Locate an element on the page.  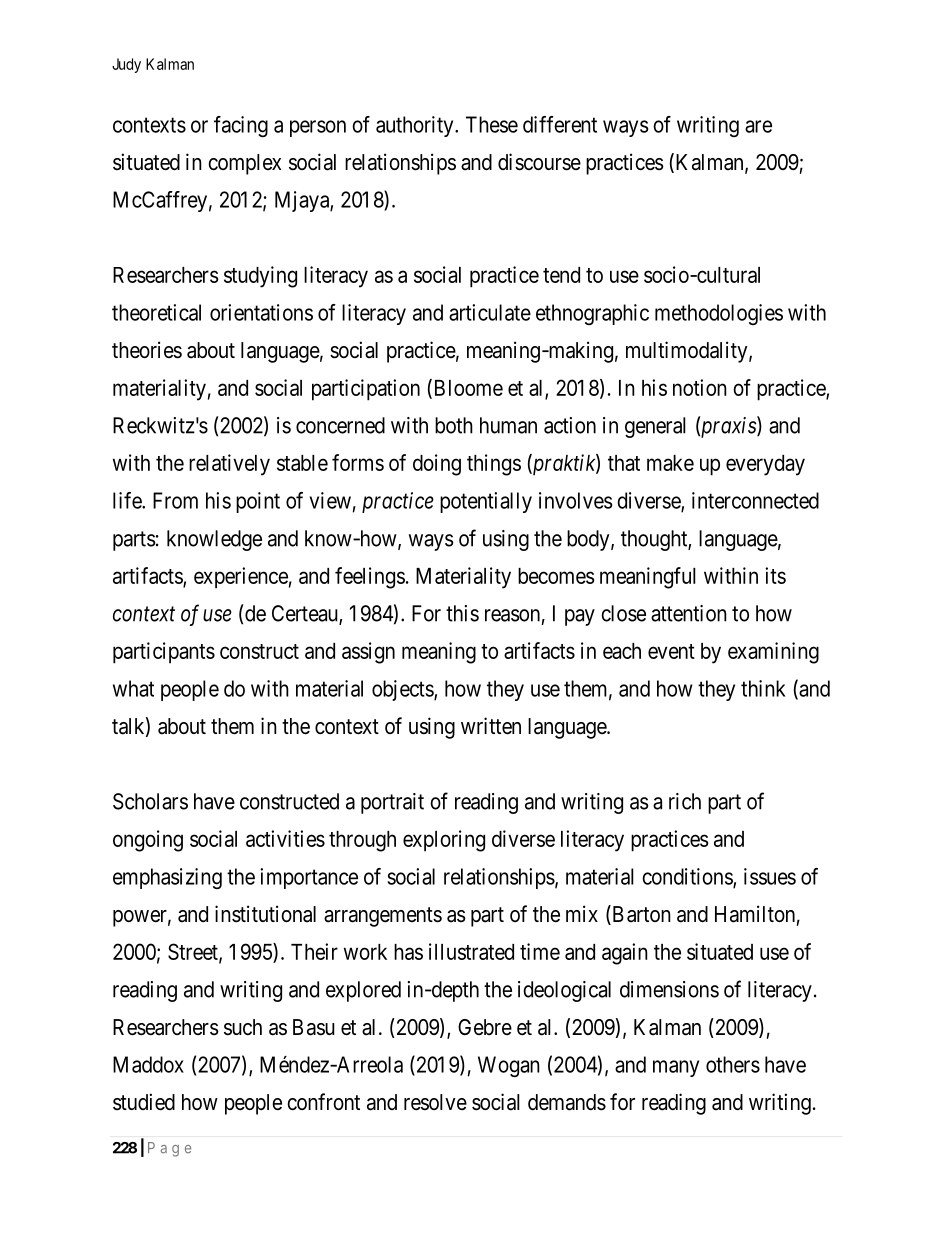
general is located at coordinates (655, 427).
